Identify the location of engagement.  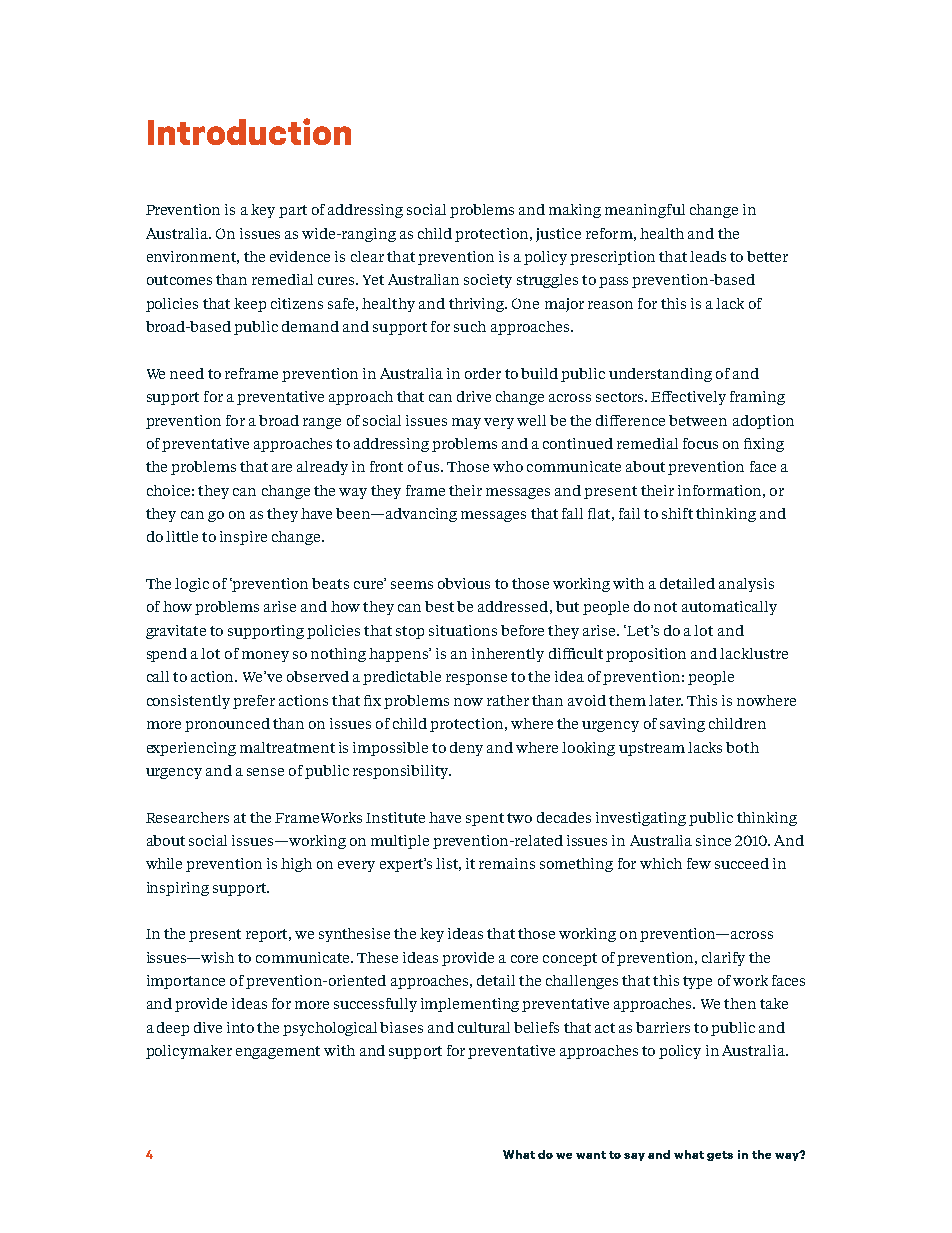
(278, 1052).
